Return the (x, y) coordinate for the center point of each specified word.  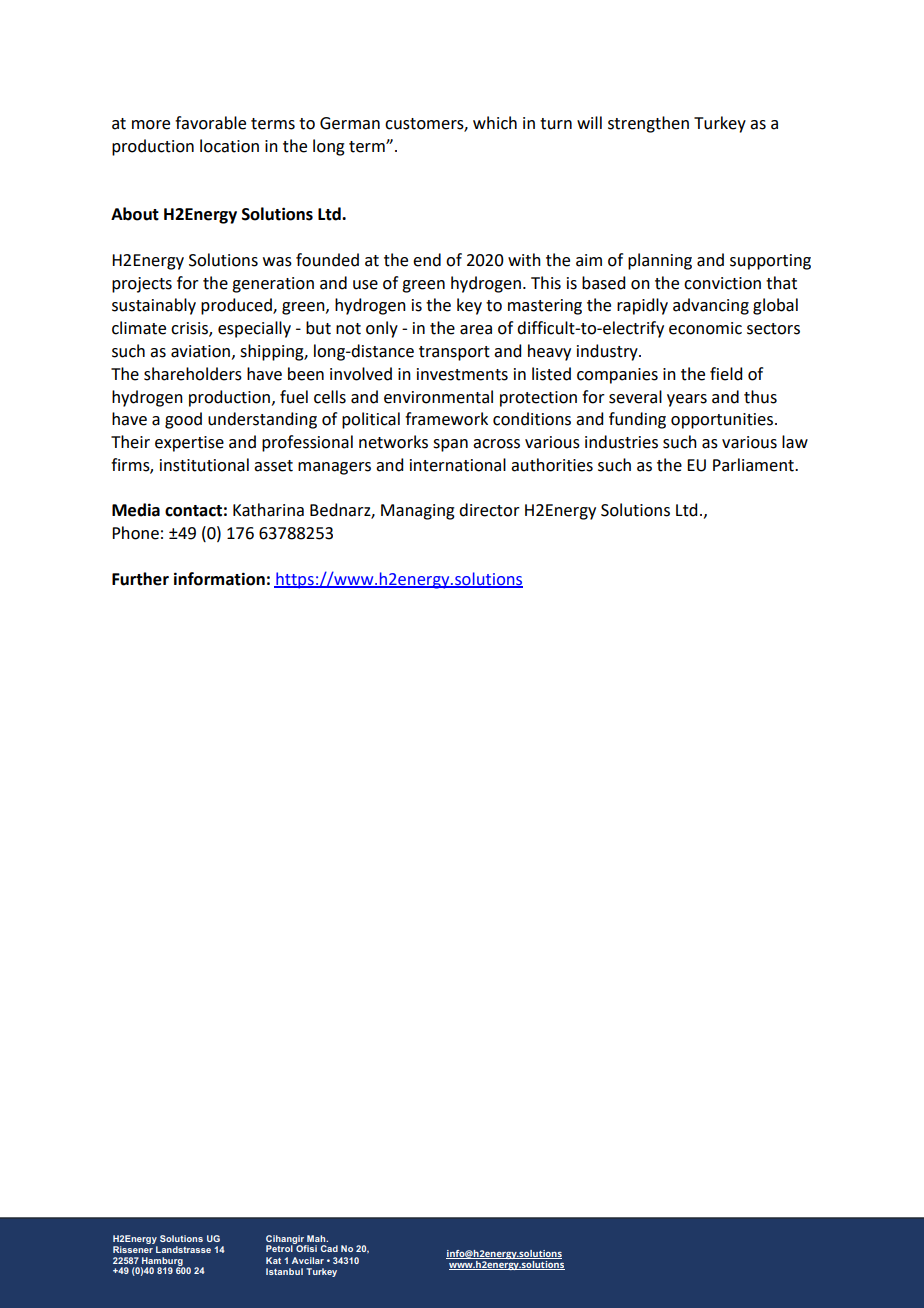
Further (140, 579)
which (495, 123)
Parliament (754, 465)
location (229, 146)
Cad (329, 1248)
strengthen (648, 124)
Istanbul (284, 1271)
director (489, 510)
